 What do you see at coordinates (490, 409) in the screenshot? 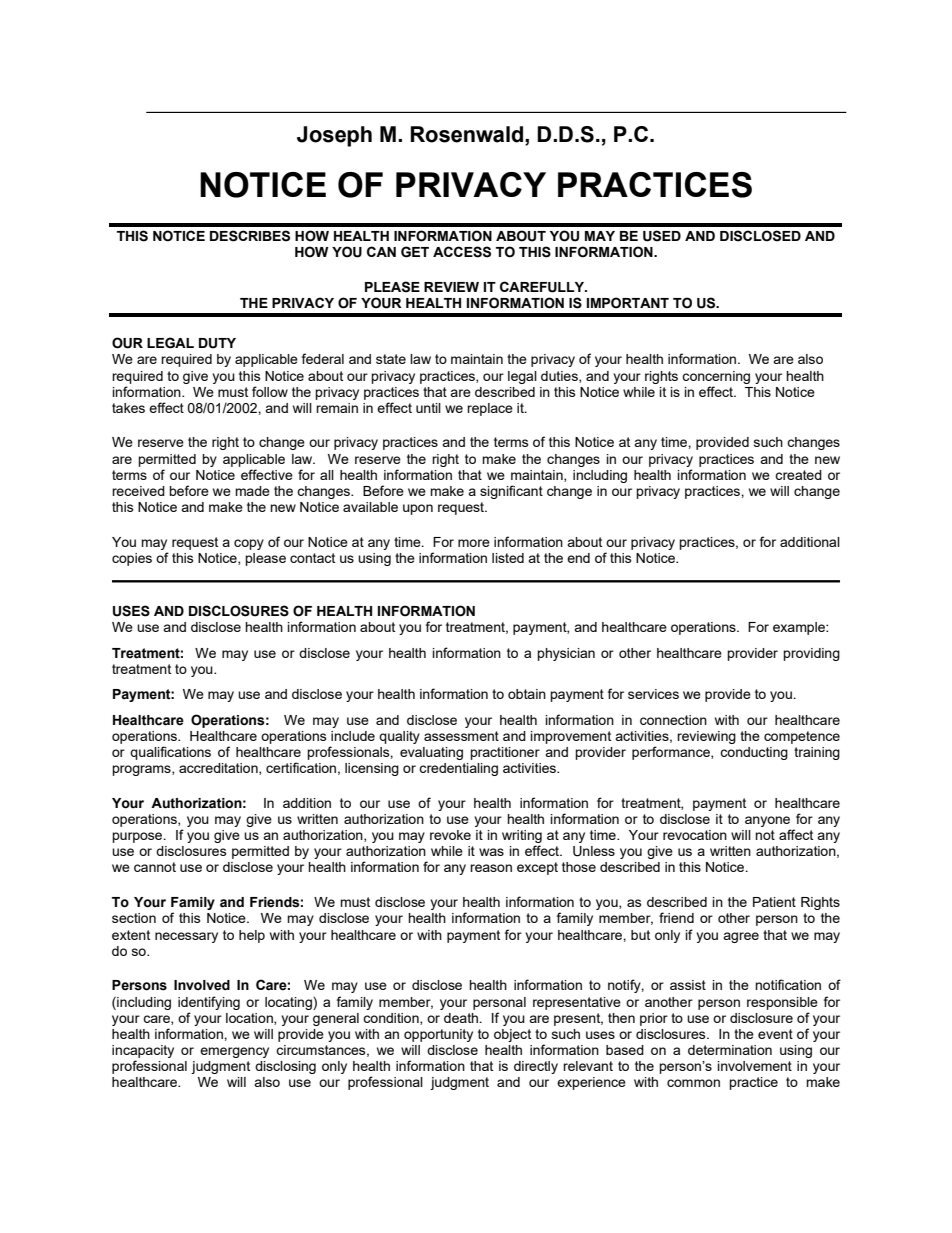
I see `replace` at bounding box center [490, 409].
